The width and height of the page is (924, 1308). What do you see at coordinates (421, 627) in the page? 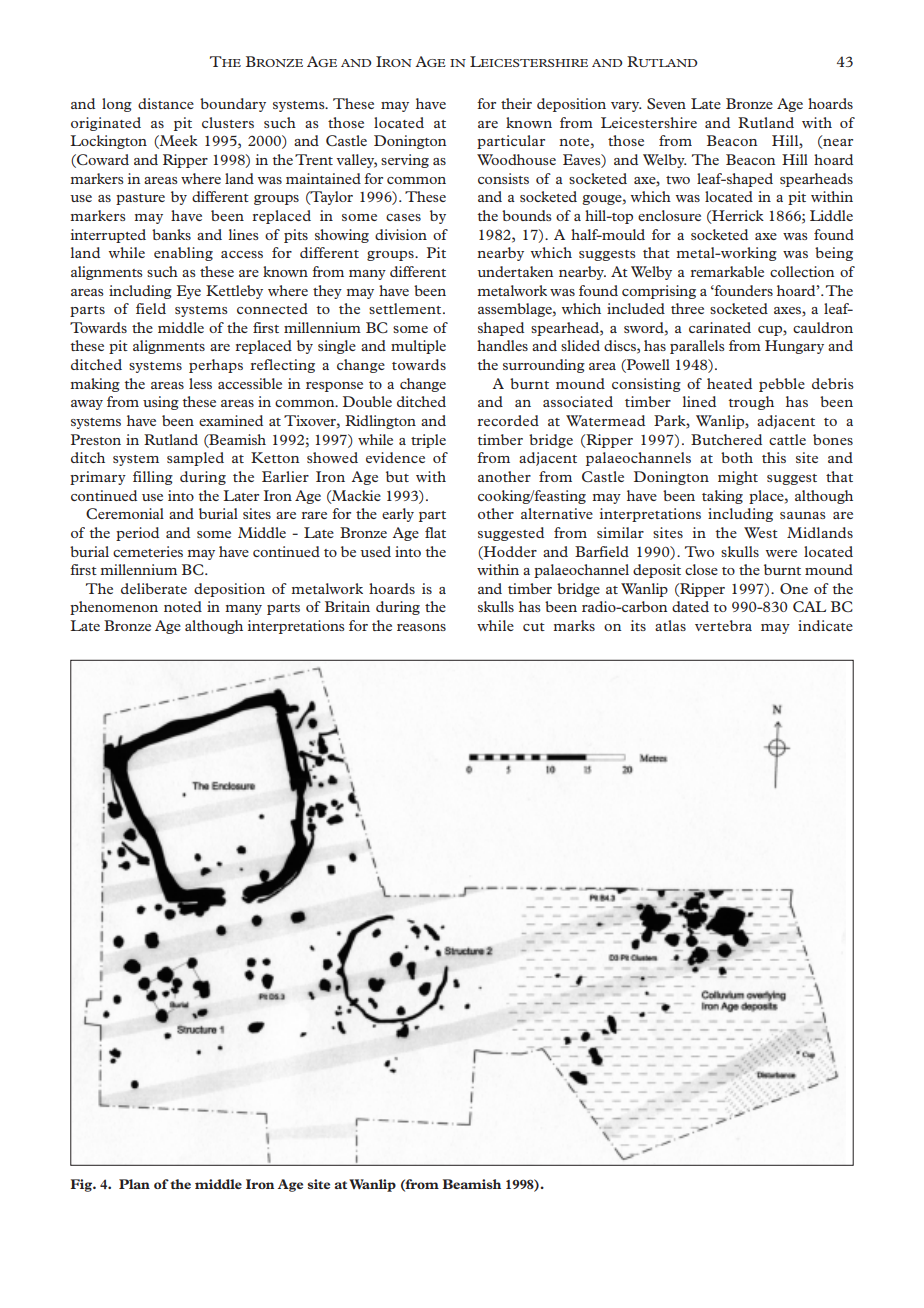
I see `reasons` at bounding box center [421, 627].
